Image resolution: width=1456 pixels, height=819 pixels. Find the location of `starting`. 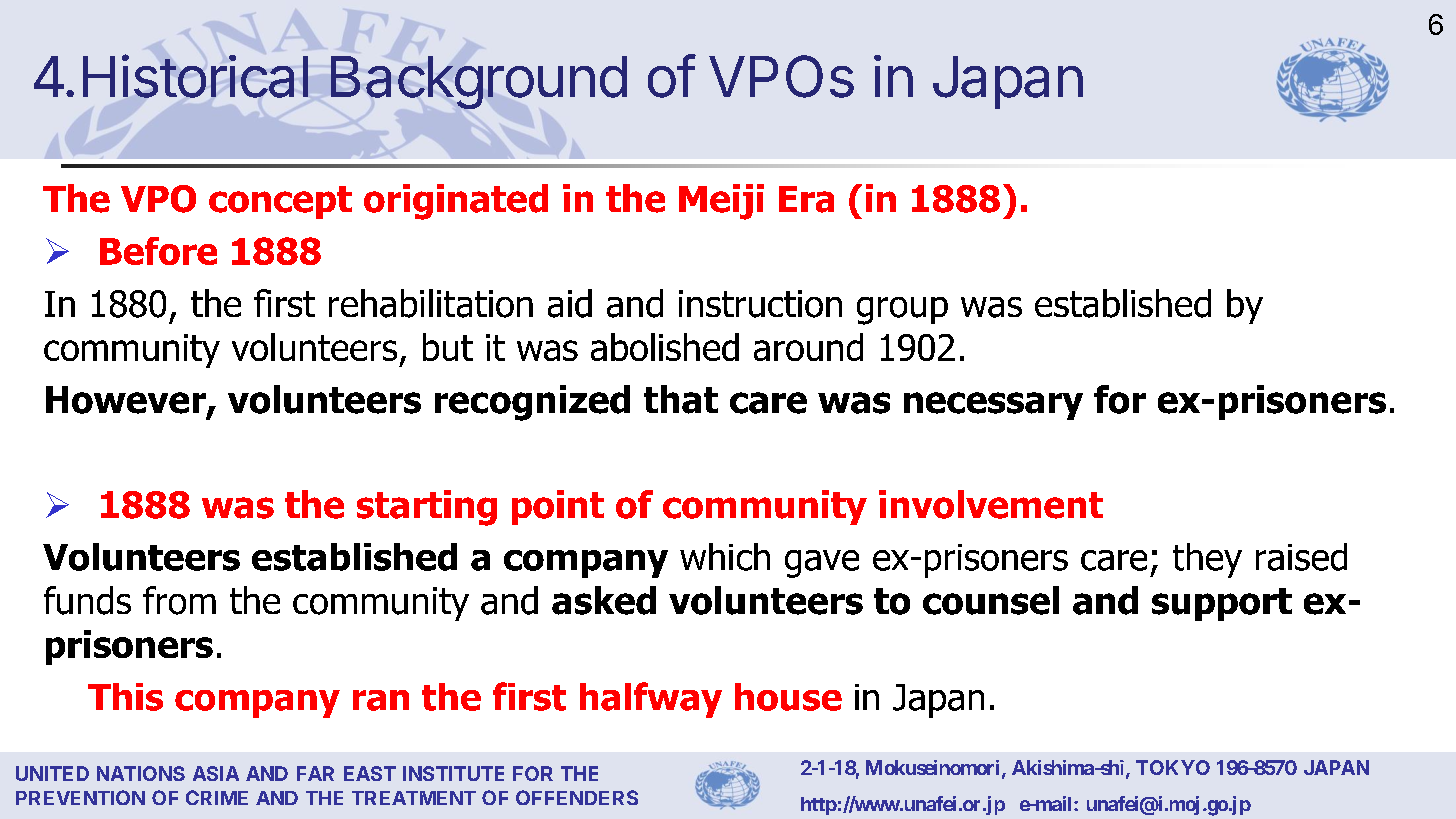

starting is located at coordinates (427, 508).
